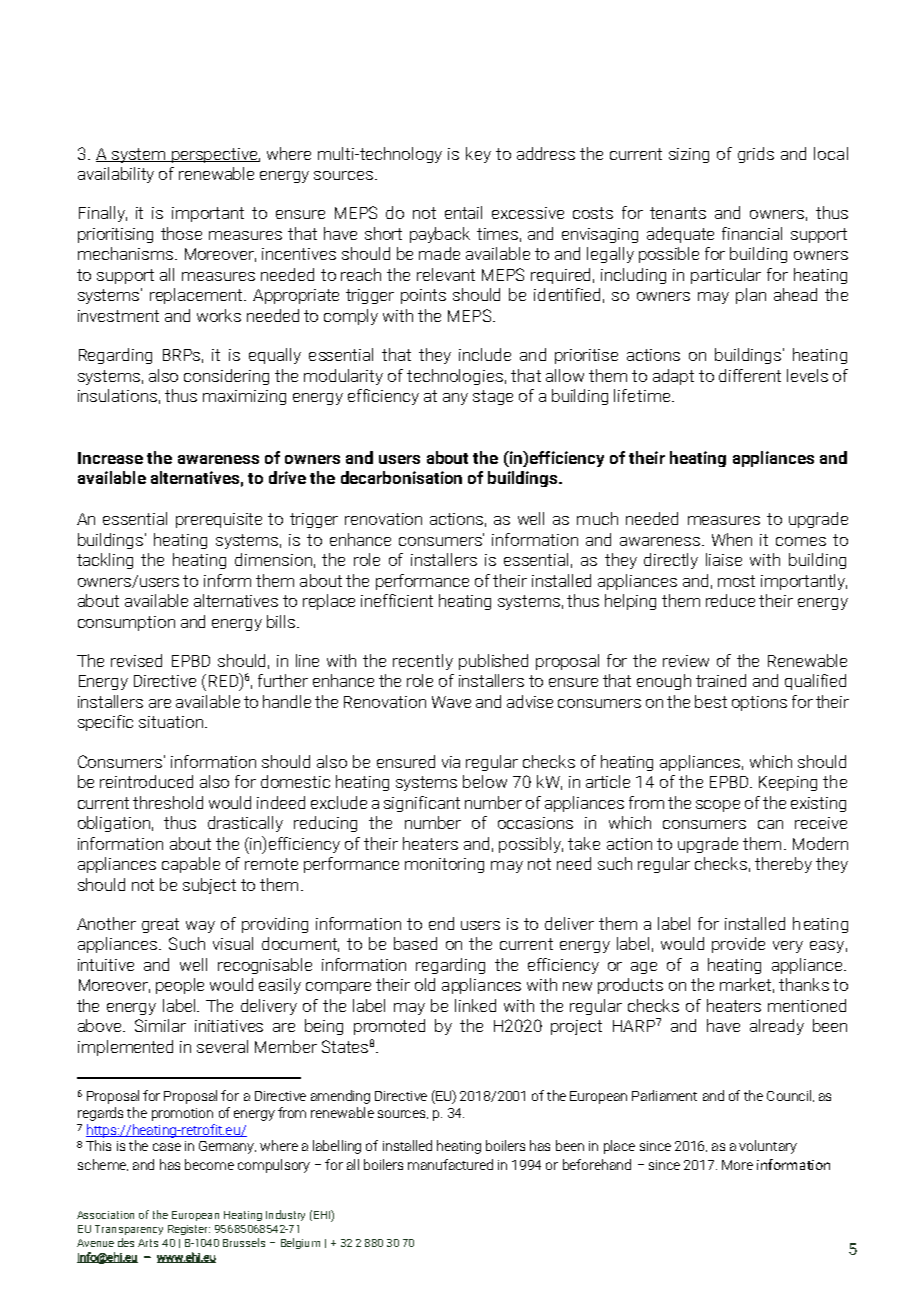  I want to click on entail, so click(463, 212).
